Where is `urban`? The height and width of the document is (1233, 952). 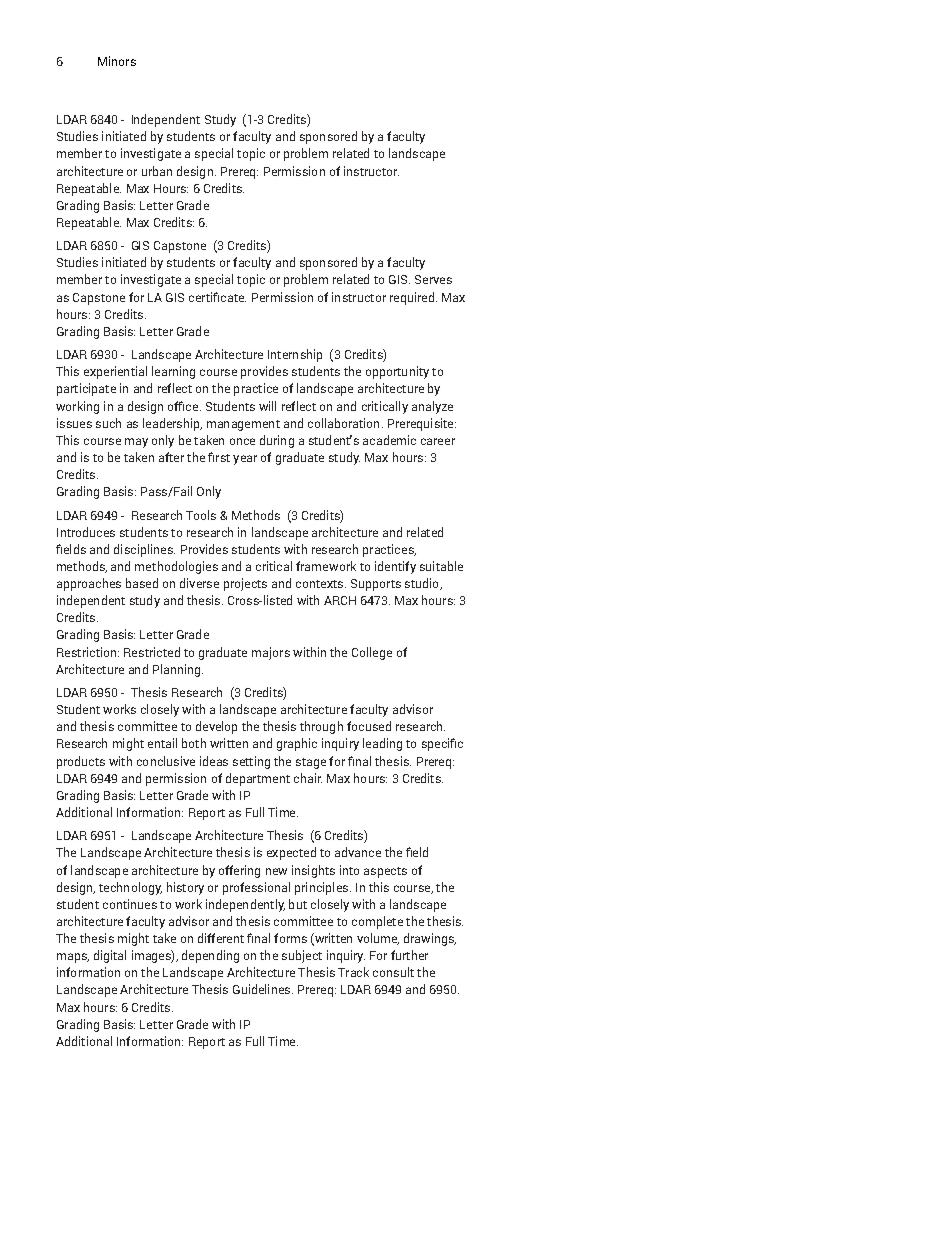
urban is located at coordinates (157, 171).
